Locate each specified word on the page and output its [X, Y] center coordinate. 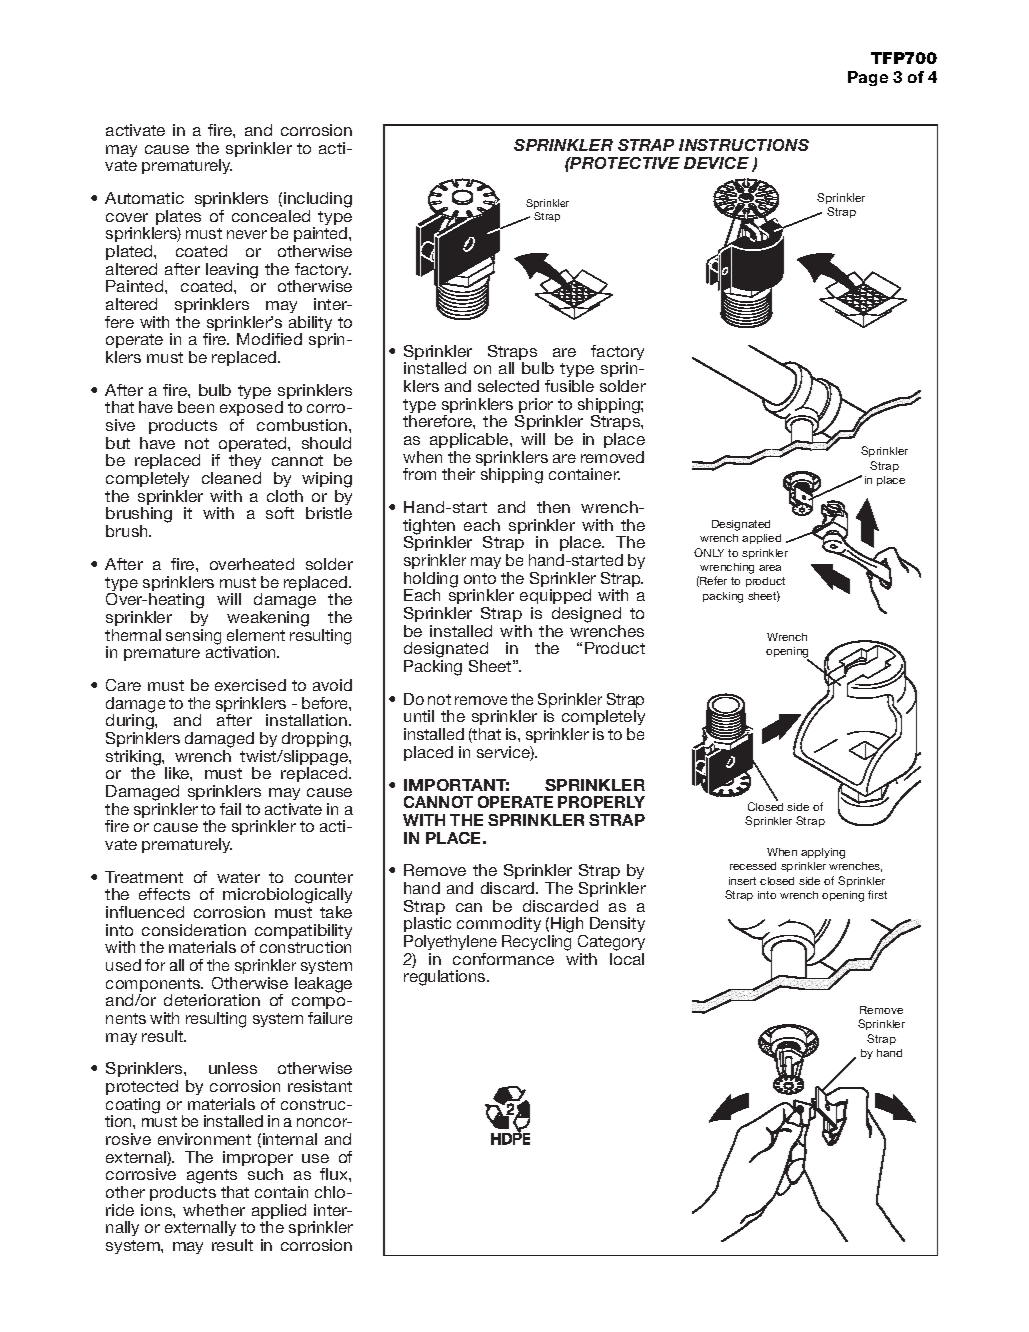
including [318, 201]
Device [716, 163]
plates [178, 219]
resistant [320, 1086]
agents [212, 1178]
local [627, 959]
